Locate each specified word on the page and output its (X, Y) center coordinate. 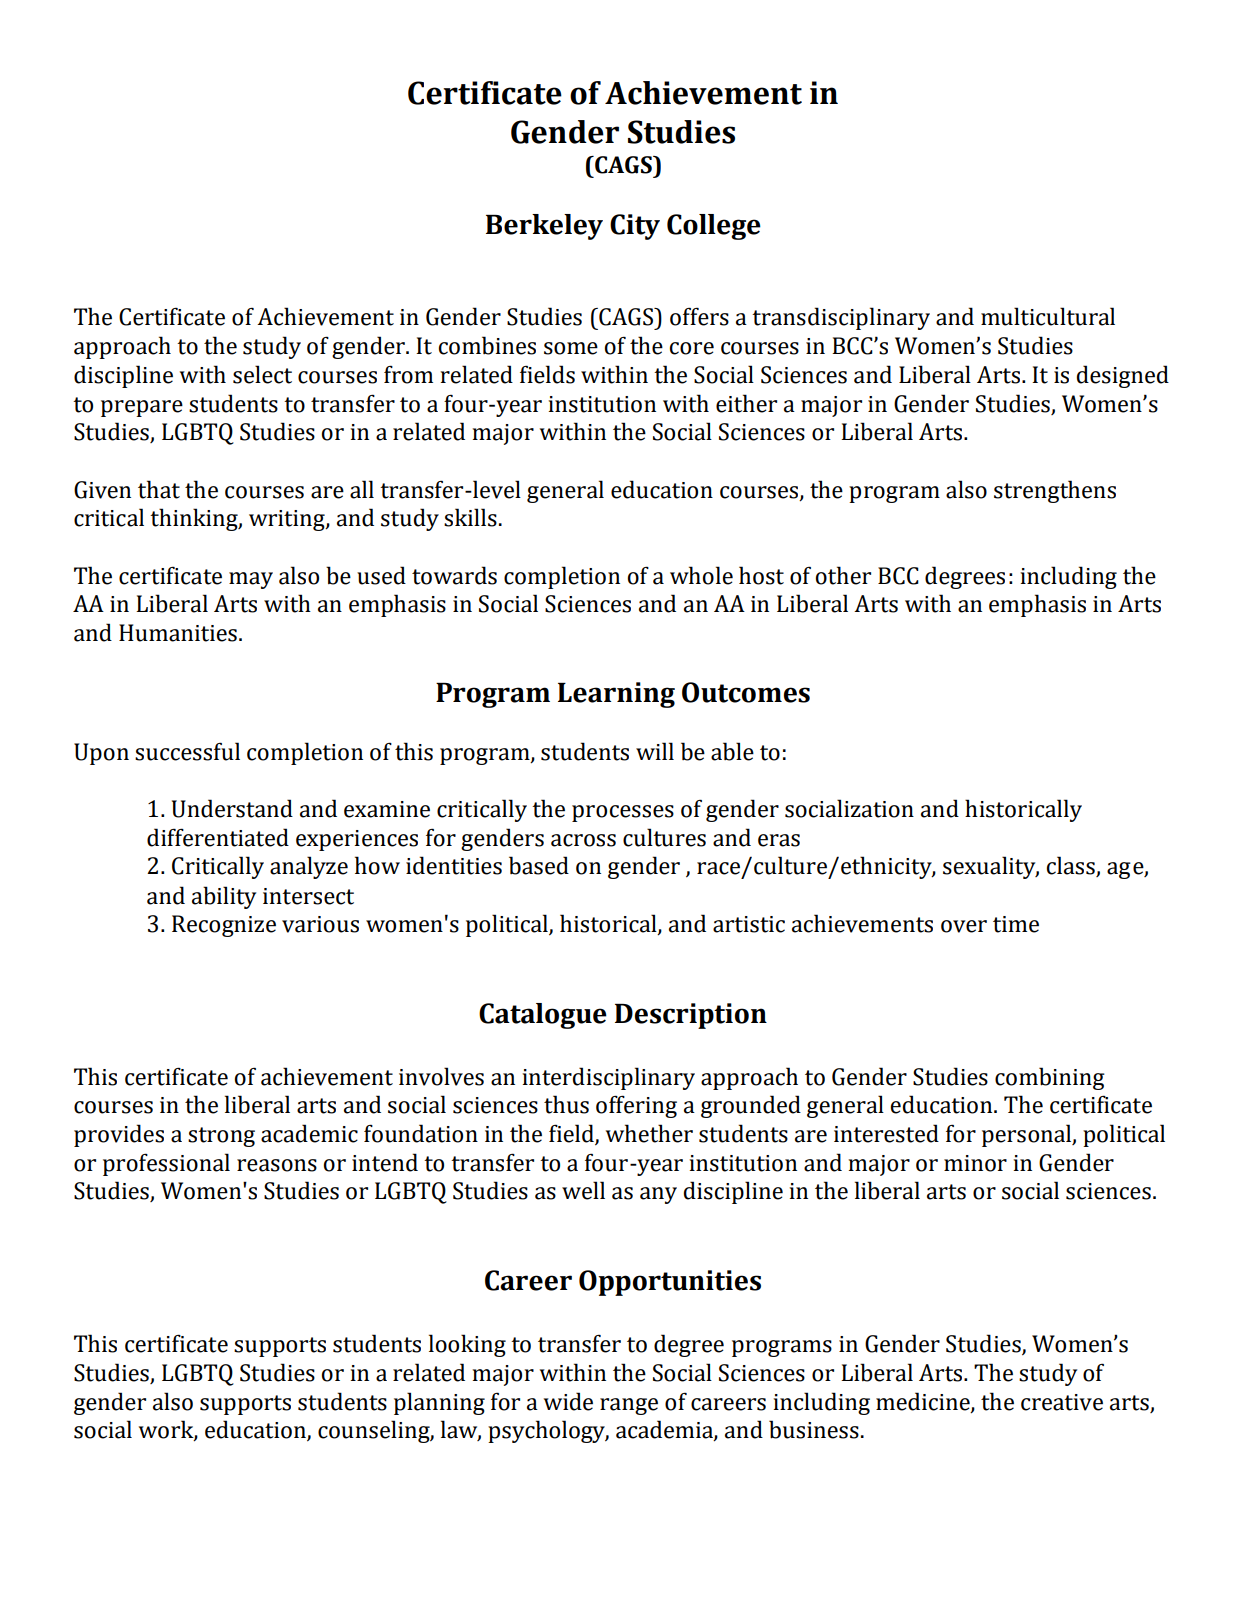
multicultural (1048, 316)
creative (1062, 1402)
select (262, 374)
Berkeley (544, 227)
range (629, 1406)
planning (439, 1403)
